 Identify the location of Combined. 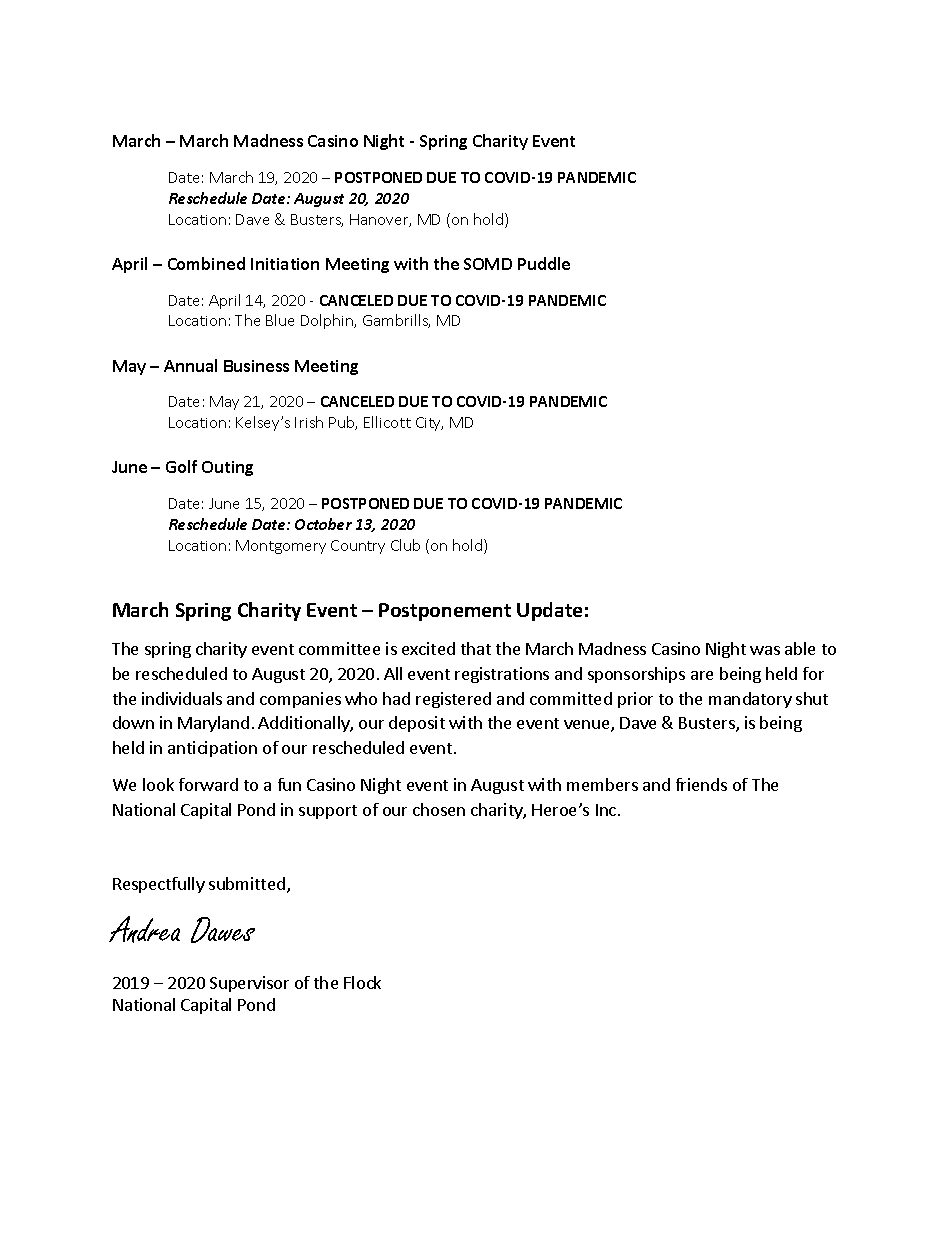
(206, 263).
